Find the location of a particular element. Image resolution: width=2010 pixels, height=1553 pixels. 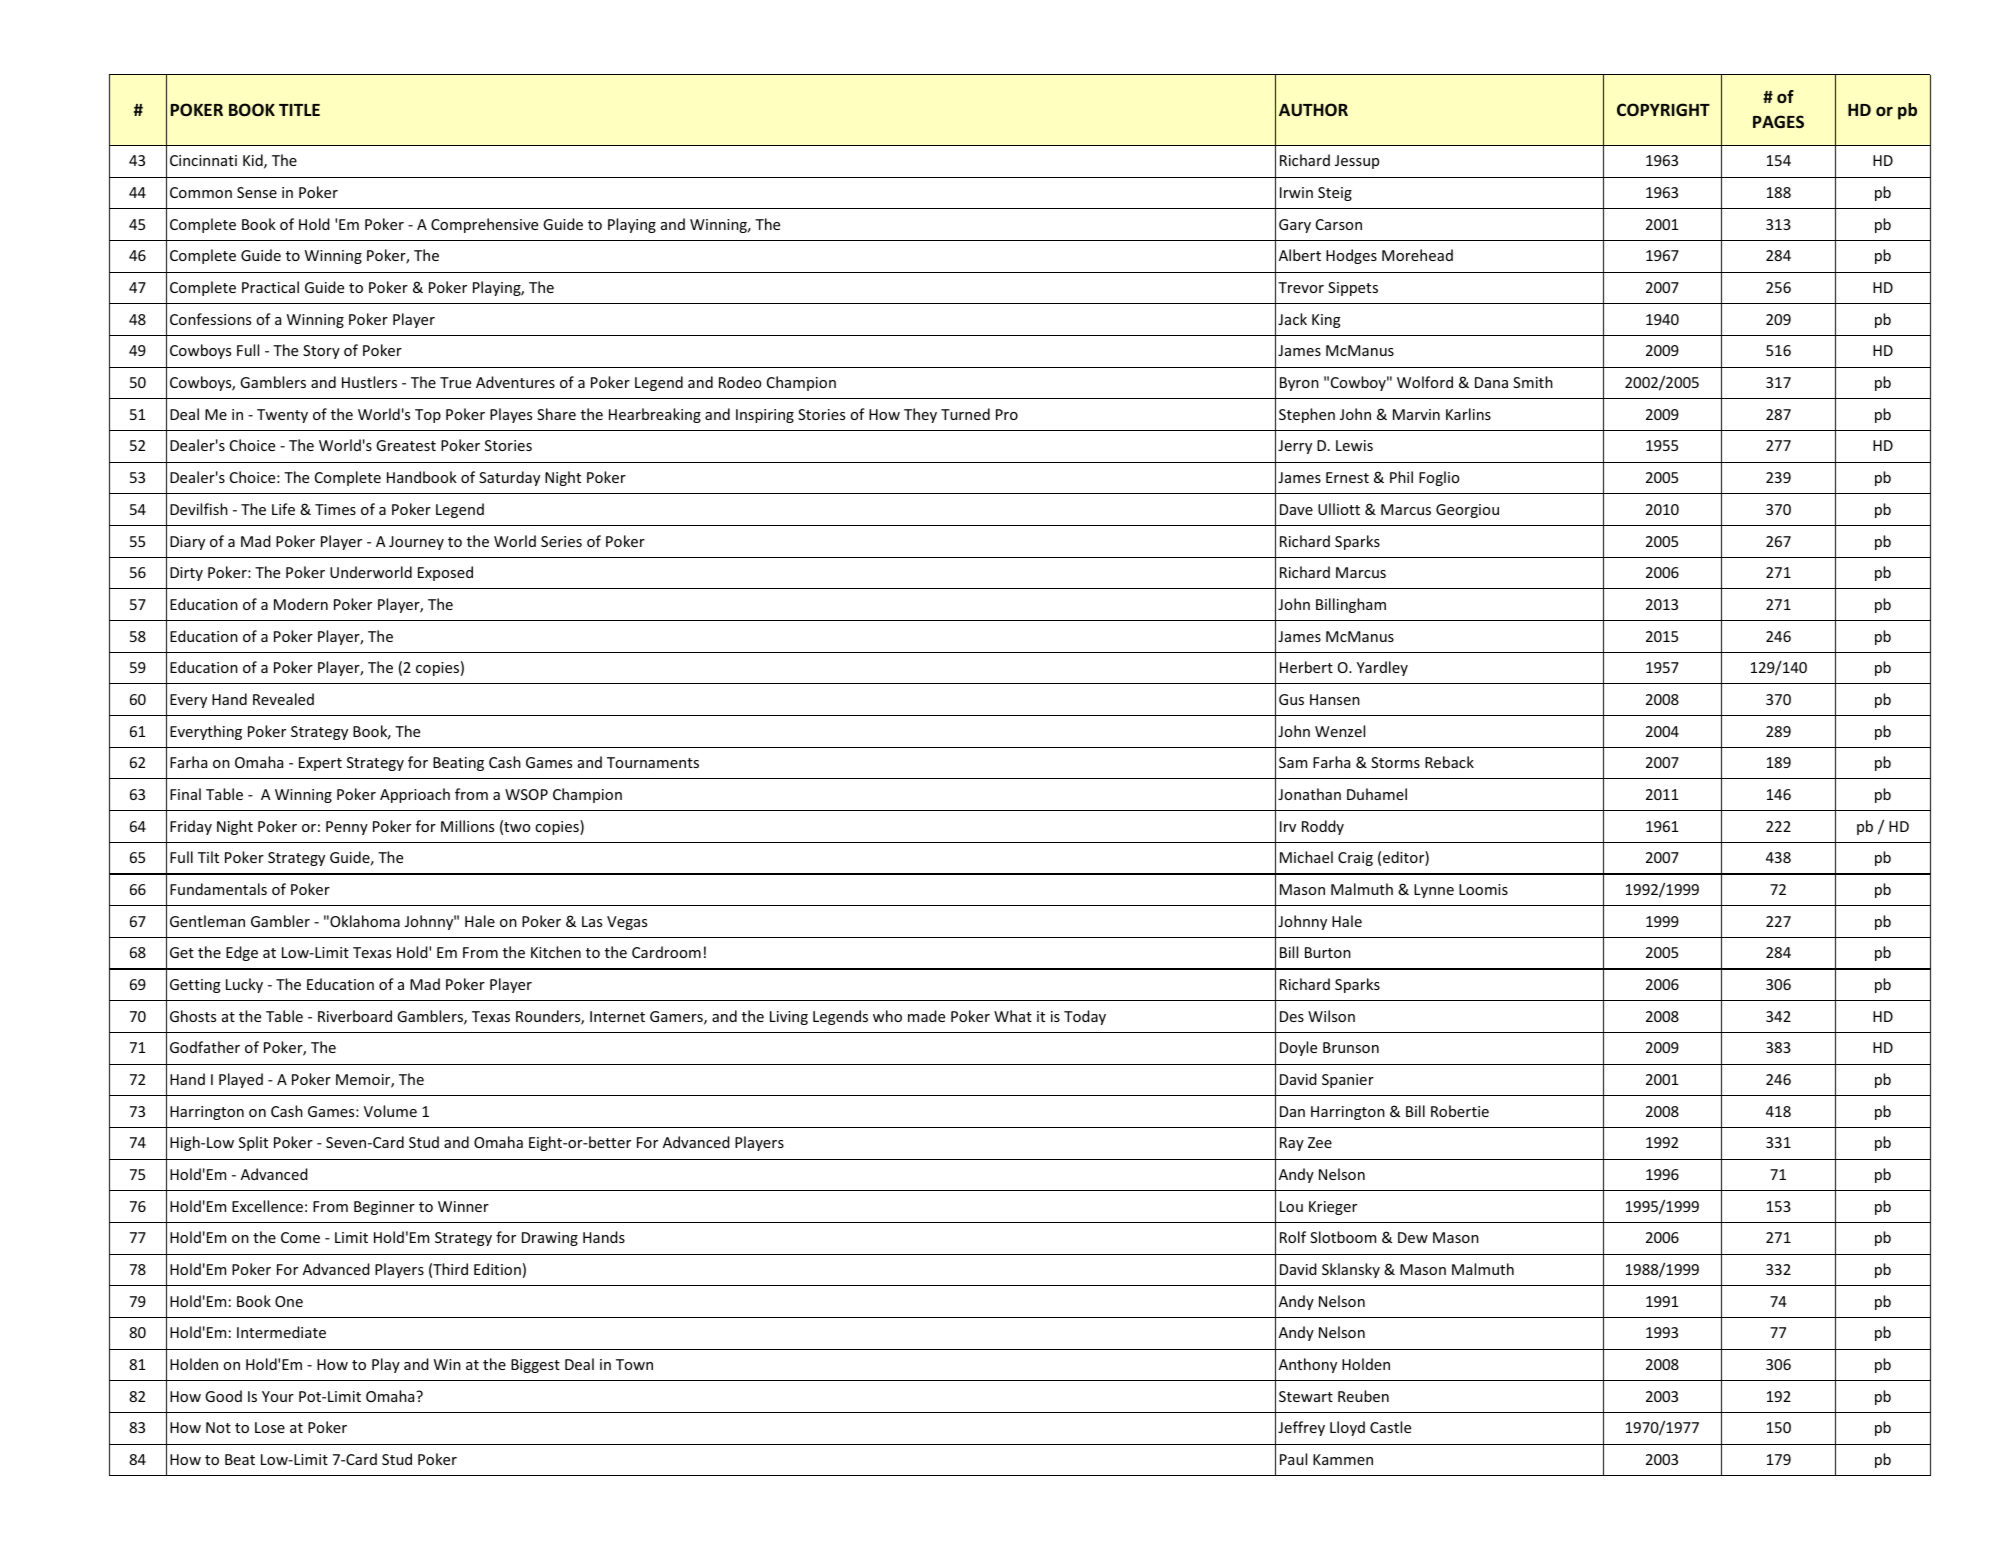

TITLE is located at coordinates (299, 110).
